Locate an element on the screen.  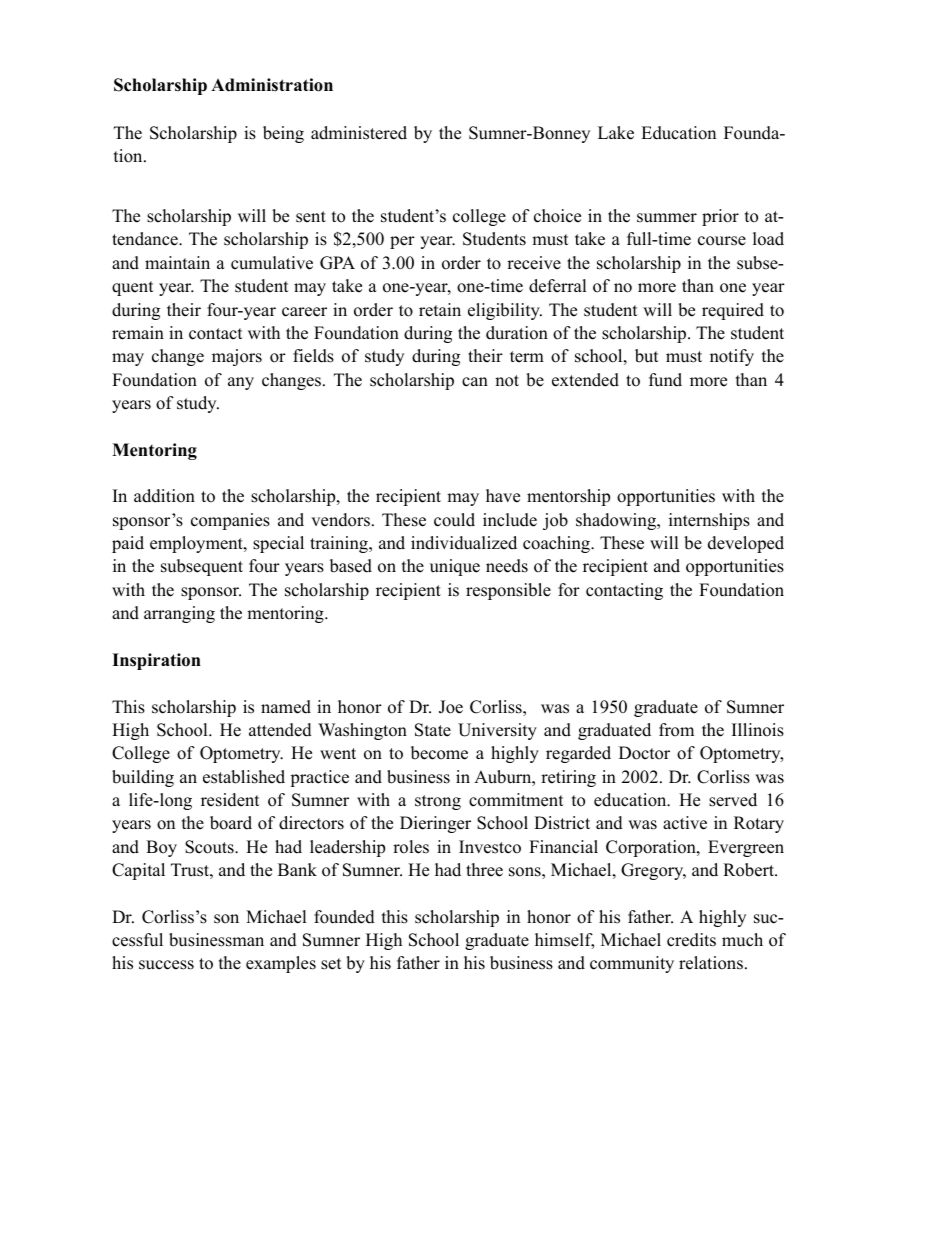
being is located at coordinates (283, 134).
